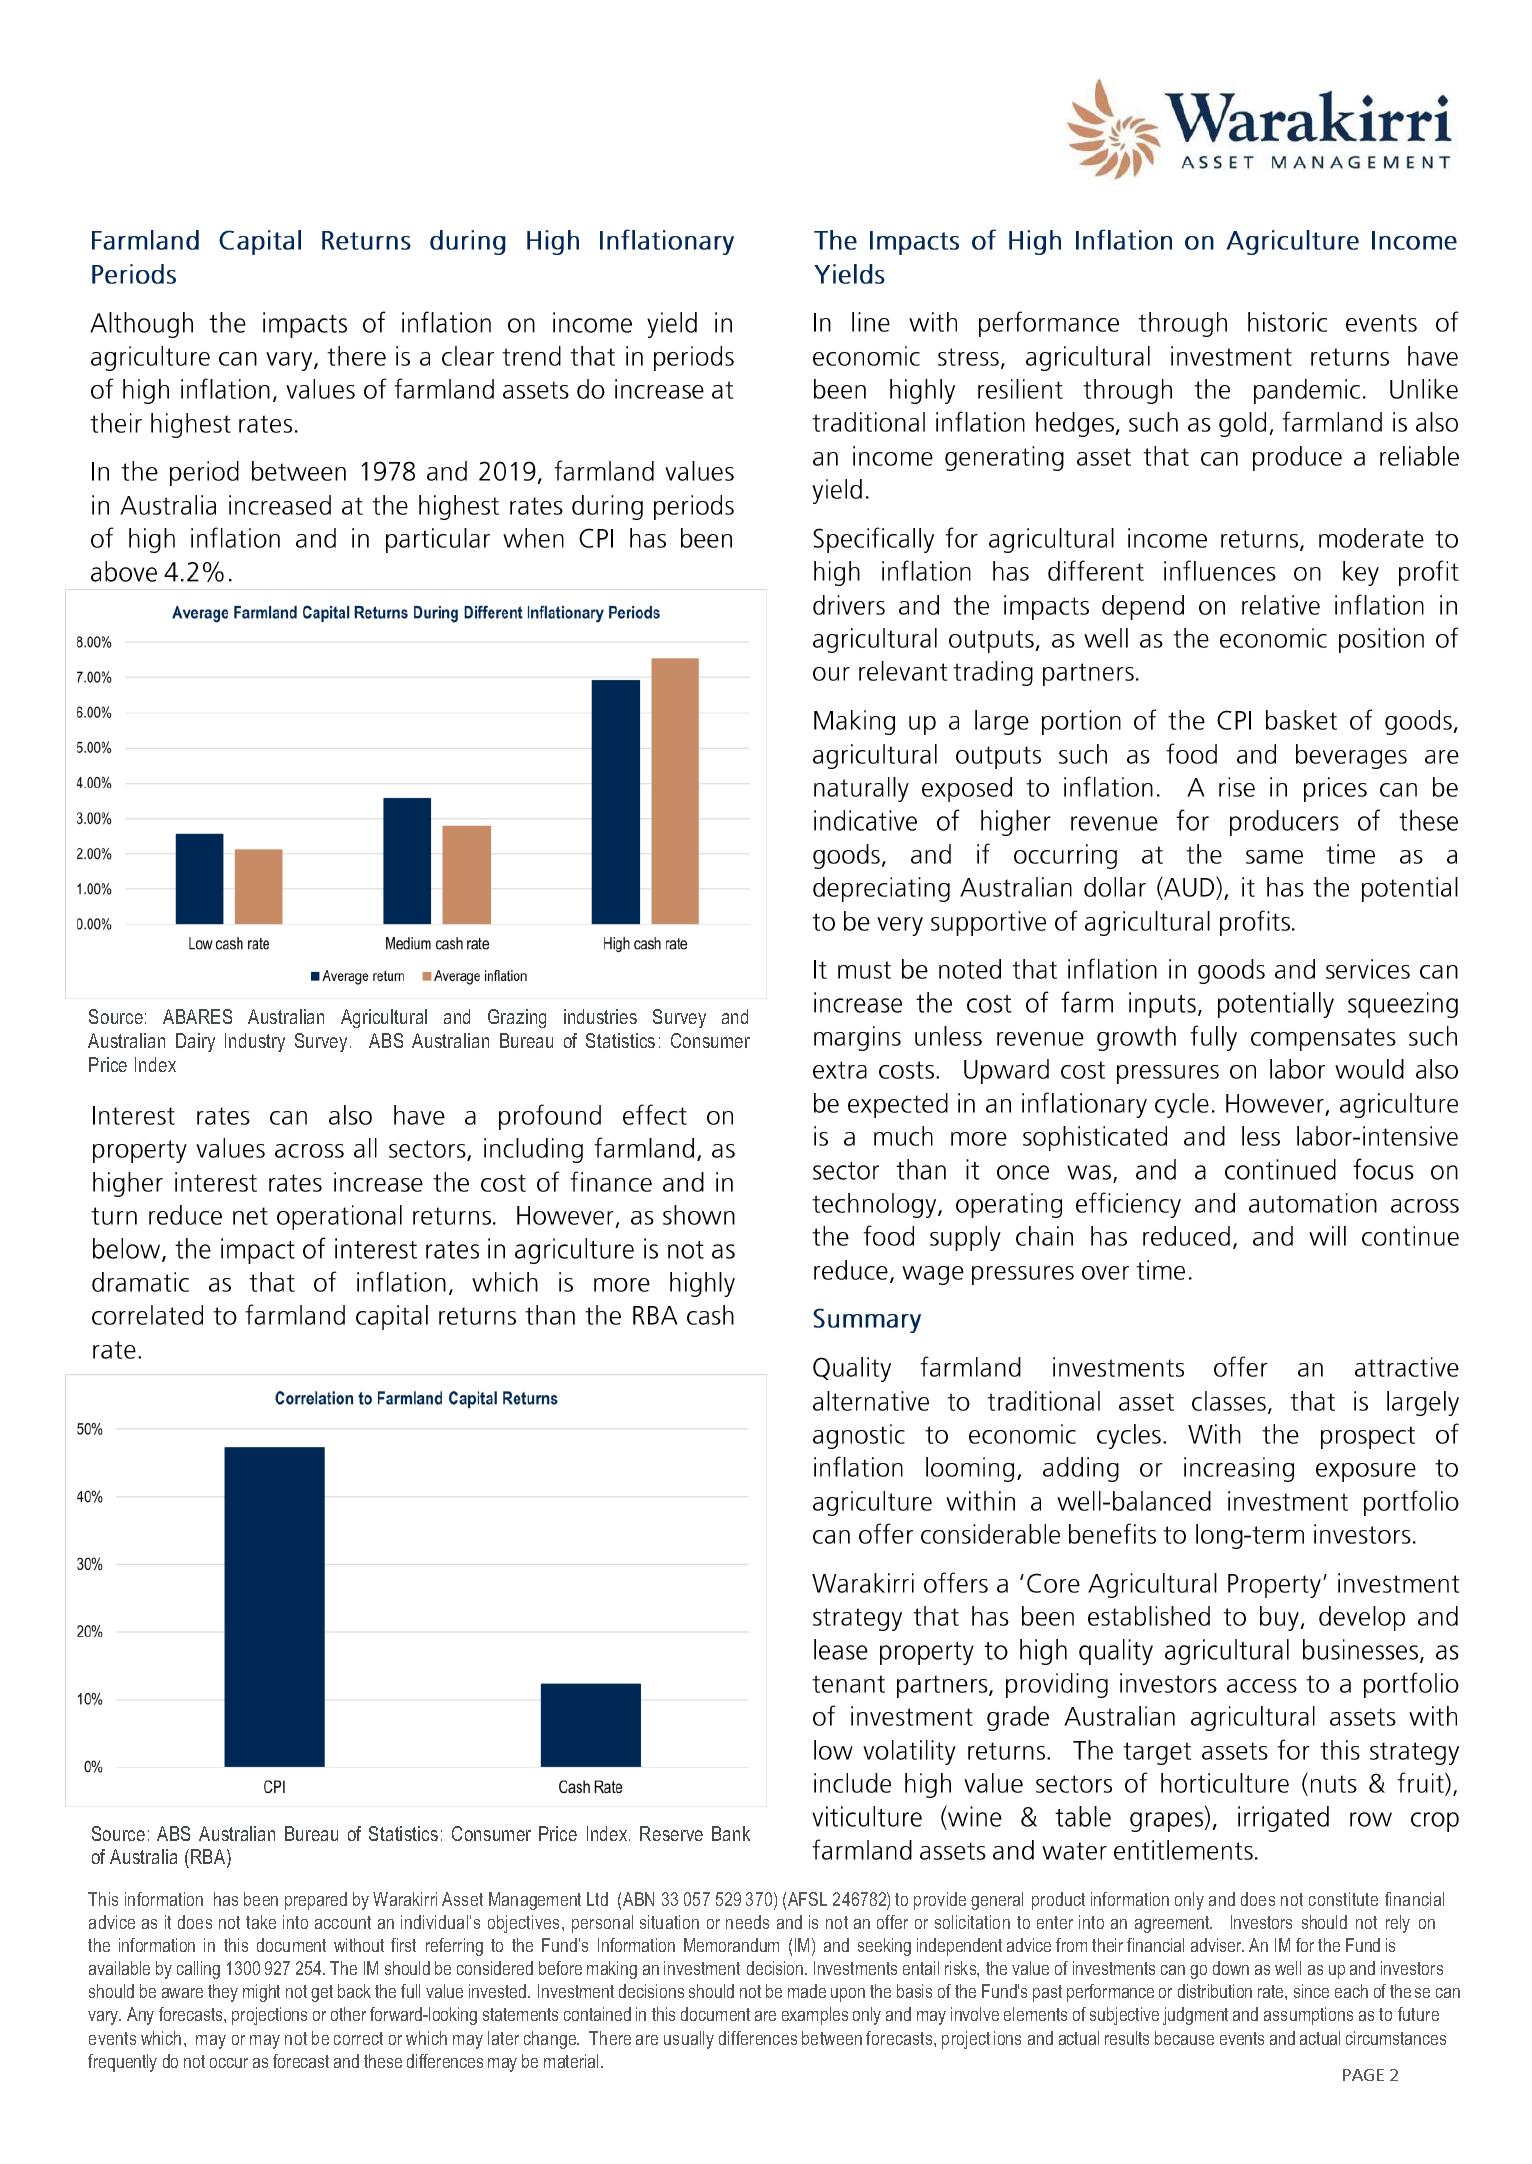 The image size is (1532, 2164). What do you see at coordinates (671, 1833) in the screenshot?
I see `Reserve` at bounding box center [671, 1833].
